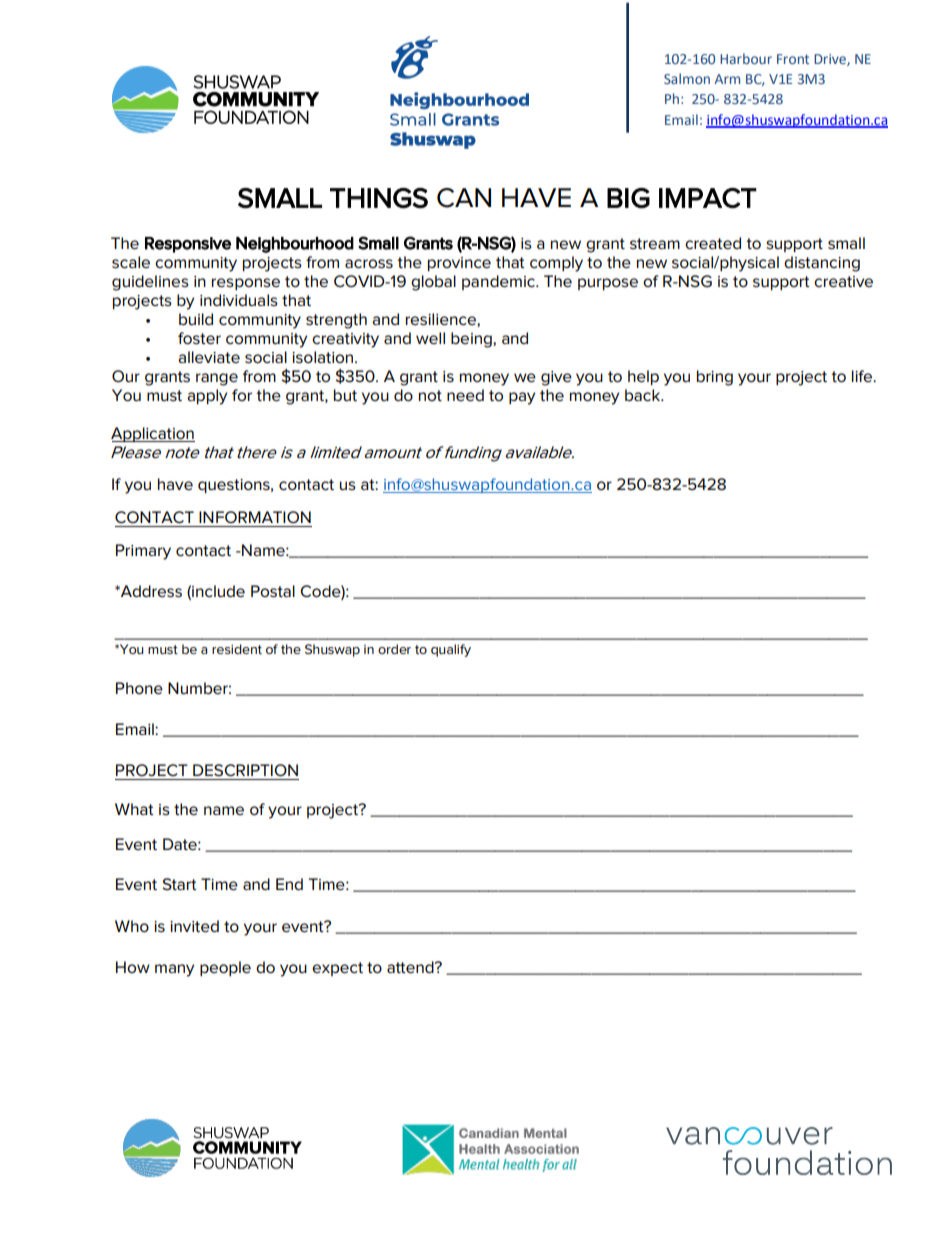  I want to click on qualify, so click(451, 650).
